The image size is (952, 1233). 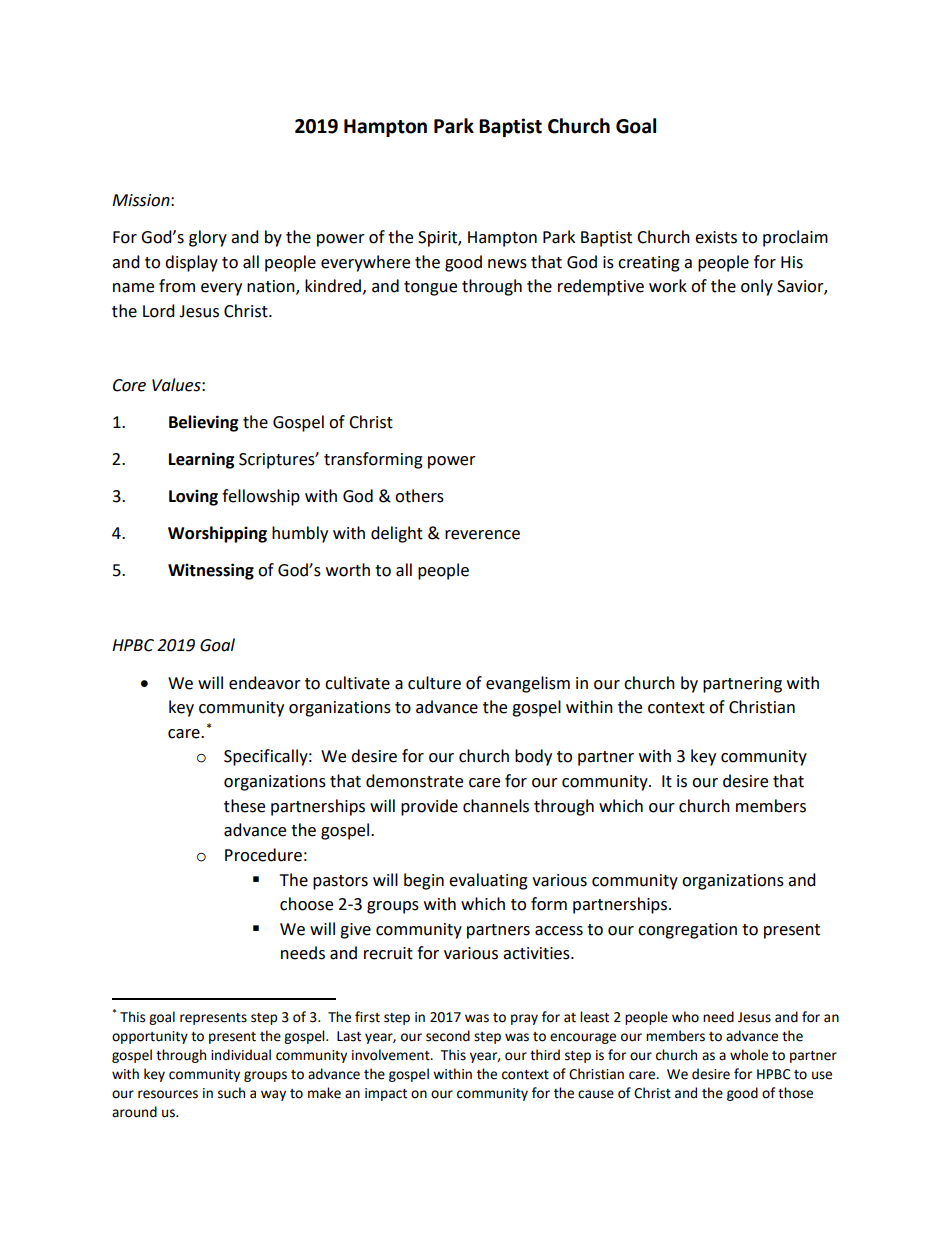 What do you see at coordinates (716, 237) in the screenshot?
I see `exists` at bounding box center [716, 237].
